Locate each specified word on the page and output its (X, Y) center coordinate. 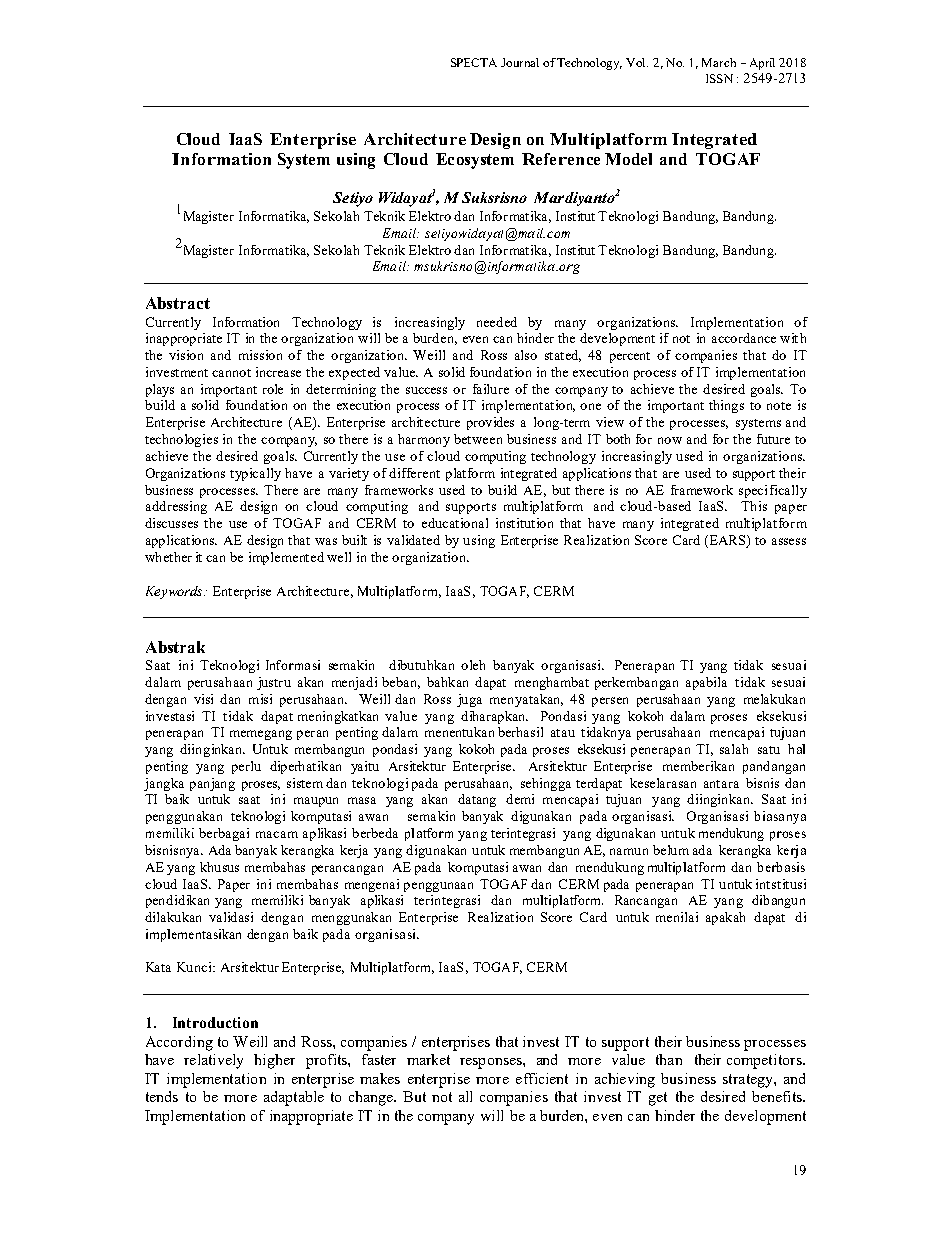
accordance (744, 338)
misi (260, 699)
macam (277, 834)
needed (497, 322)
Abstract (178, 303)
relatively (213, 1061)
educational (455, 523)
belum (671, 850)
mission (260, 355)
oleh (473, 665)
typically (255, 474)
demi (520, 799)
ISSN (719, 78)
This (754, 506)
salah (734, 749)
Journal (520, 62)
